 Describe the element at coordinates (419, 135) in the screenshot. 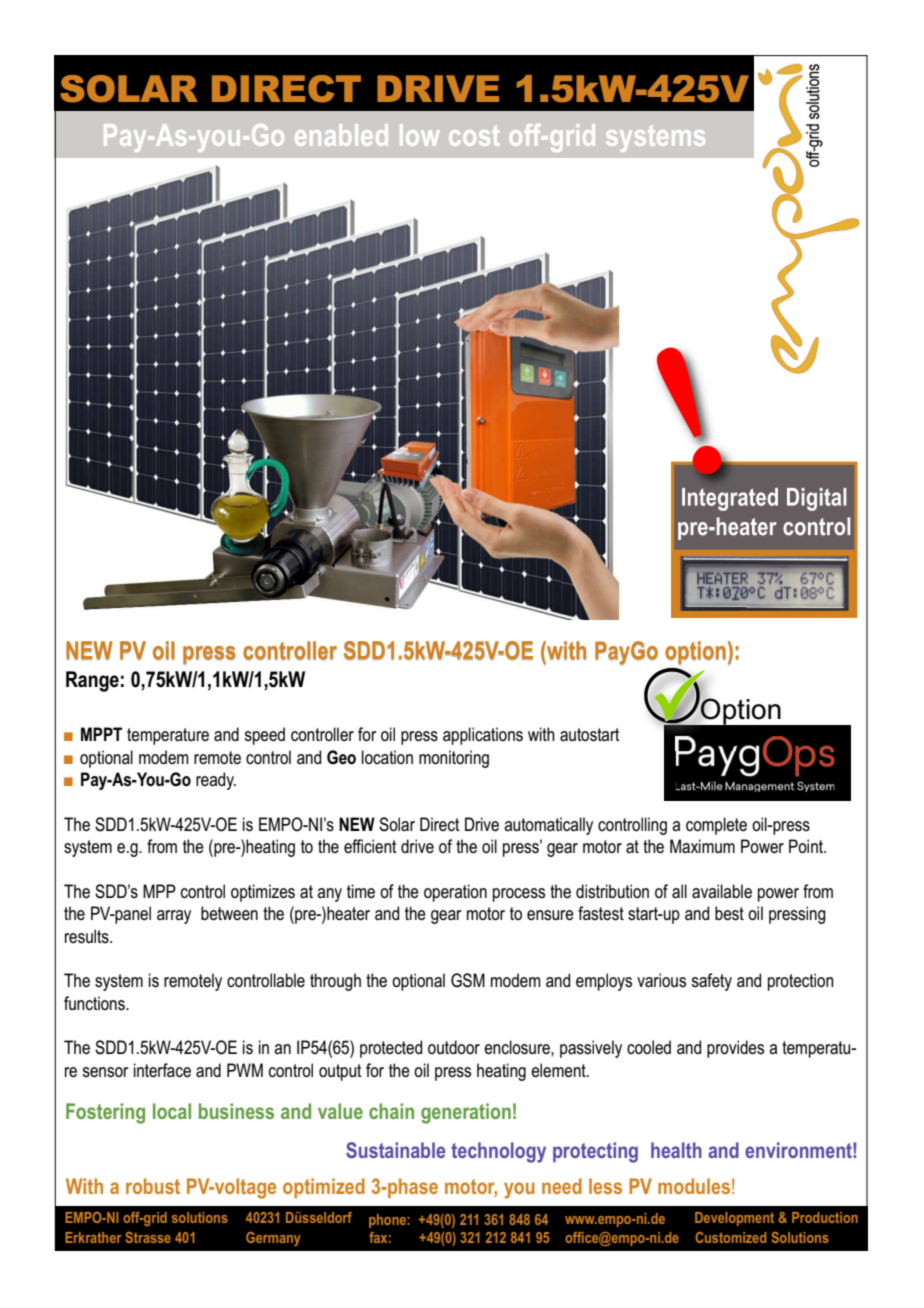

I see `low` at that location.
